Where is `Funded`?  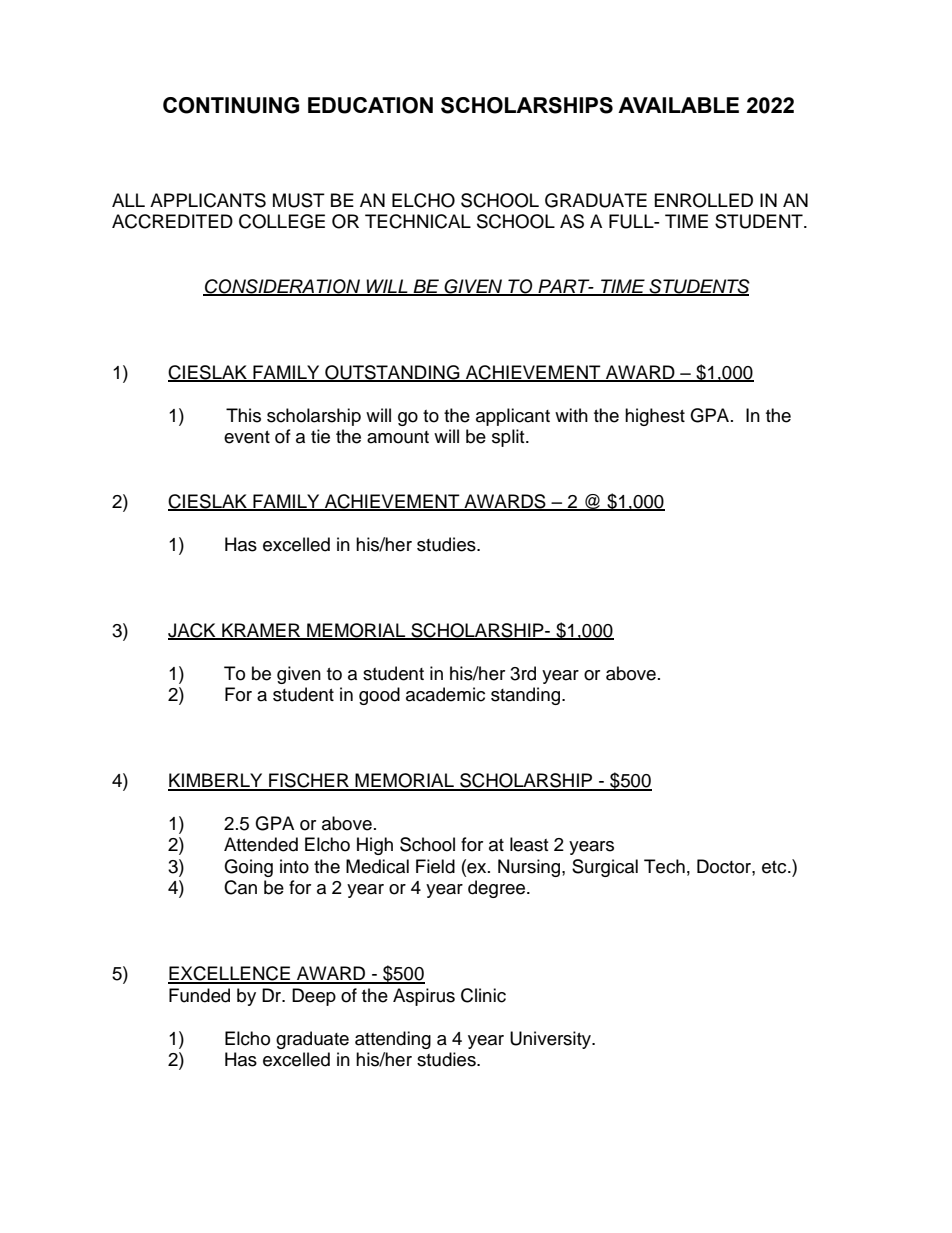
Funded is located at coordinates (199, 995).
